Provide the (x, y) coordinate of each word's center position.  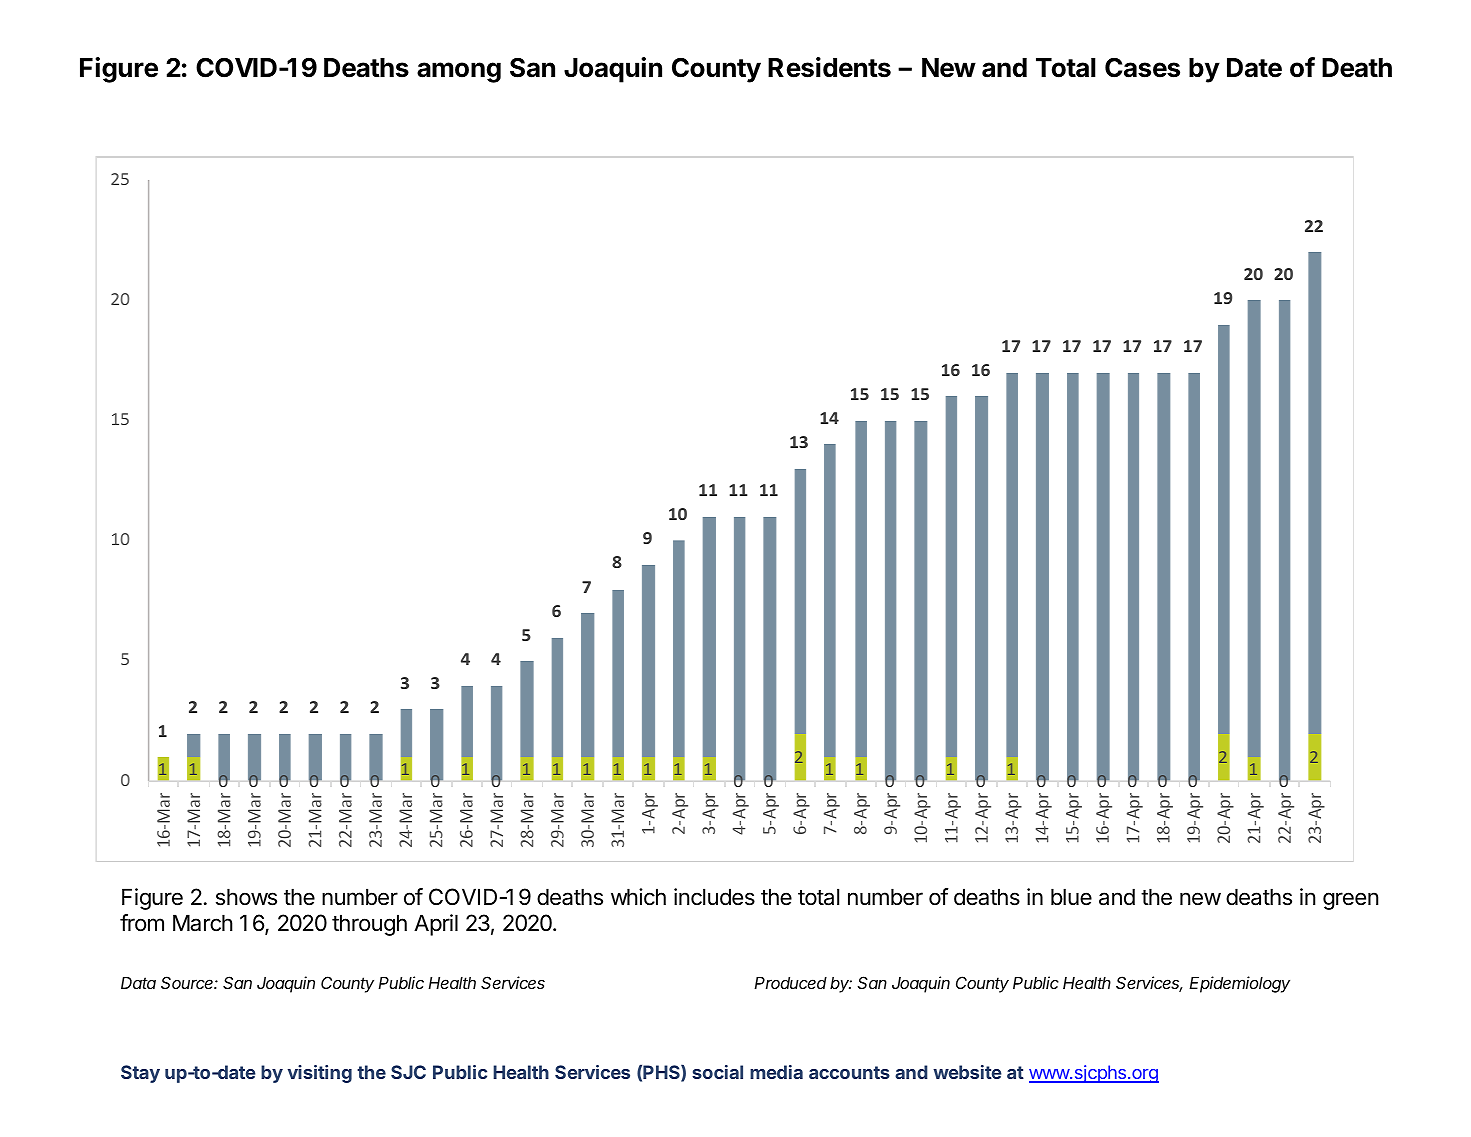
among (459, 72)
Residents (829, 67)
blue (1071, 897)
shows (246, 897)
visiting (320, 1074)
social (717, 1072)
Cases (1142, 68)
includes (714, 897)
